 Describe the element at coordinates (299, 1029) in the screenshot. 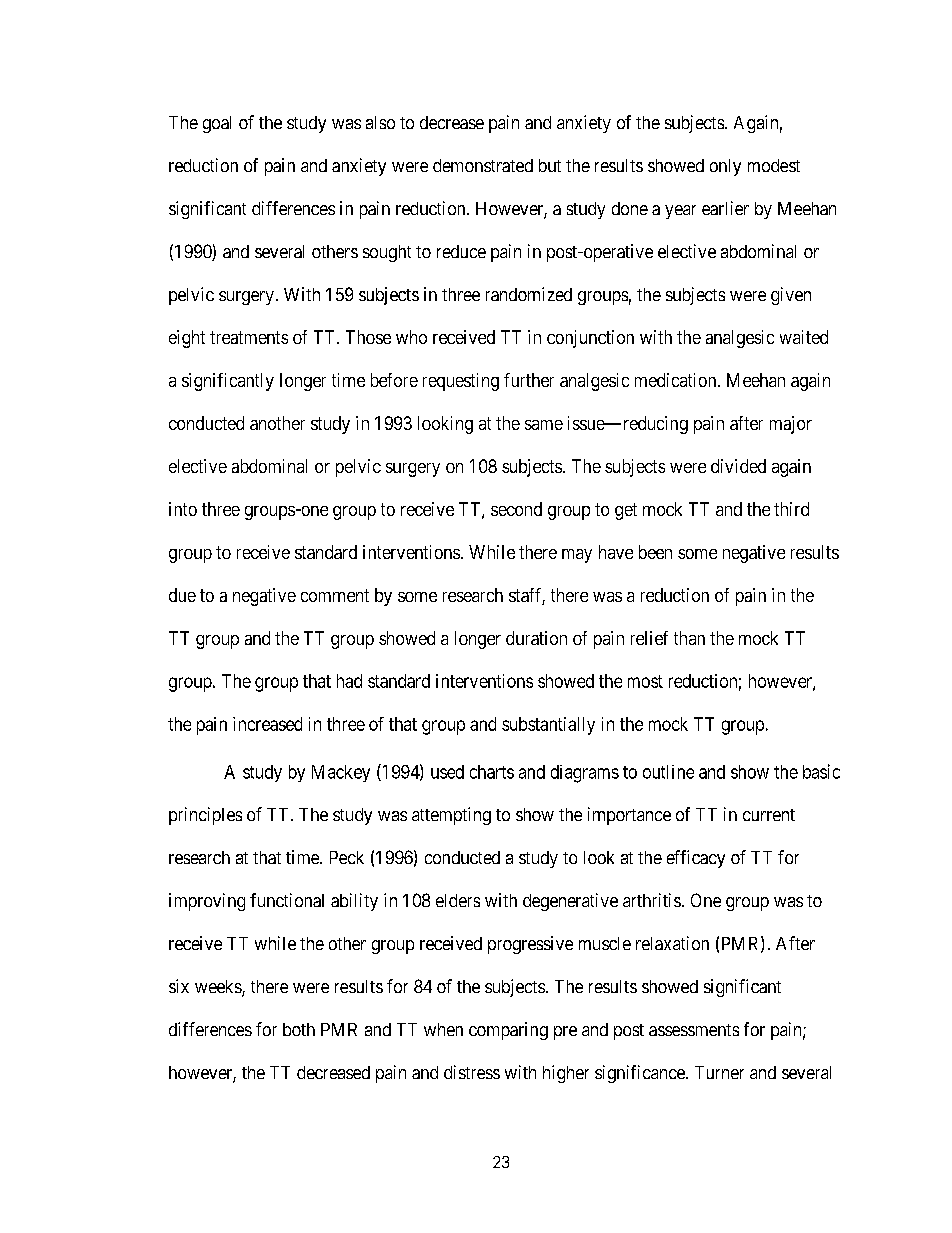

I see `both` at that location.
